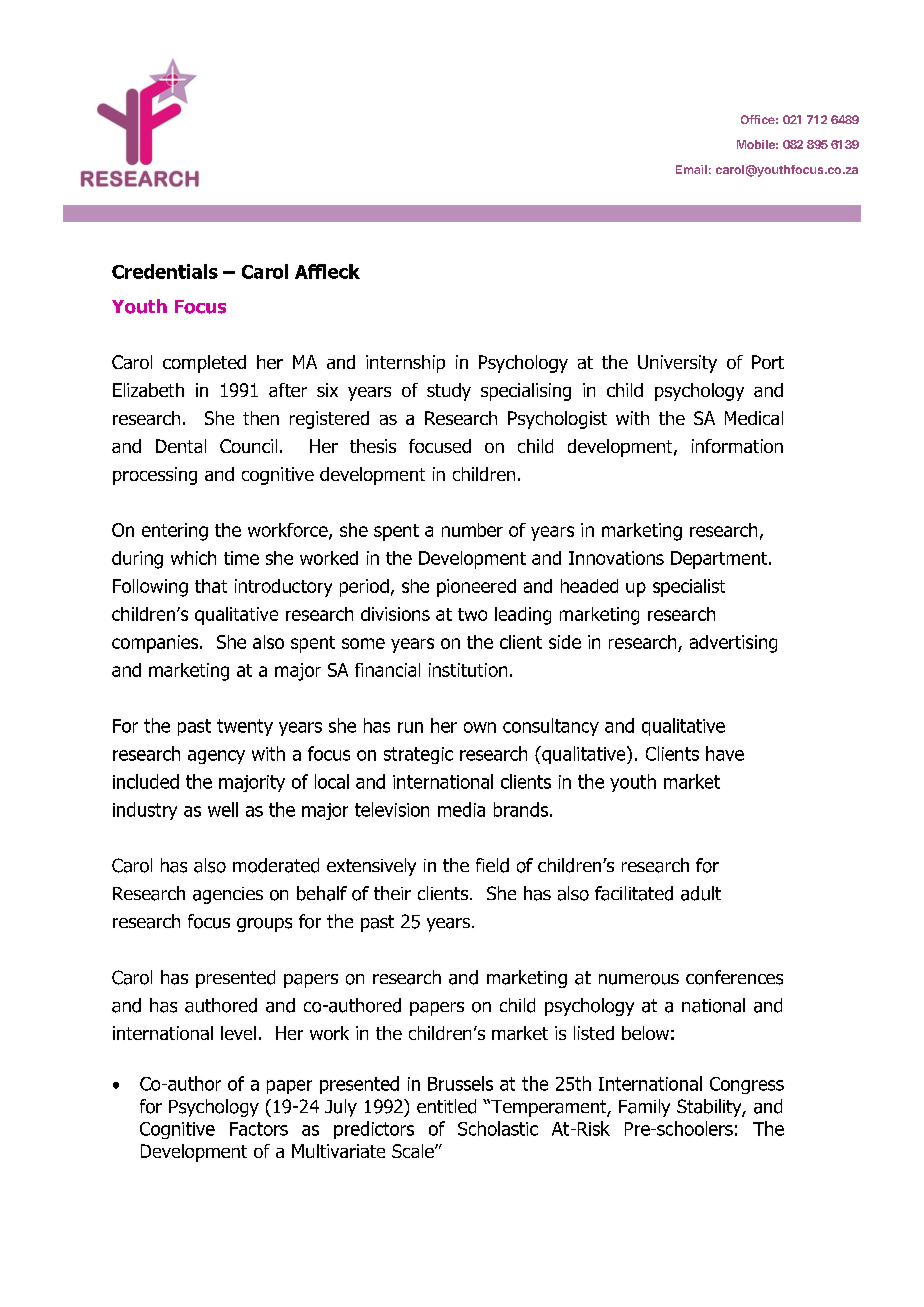  Describe the element at coordinates (701, 893) in the page. I see `adult` at that location.
